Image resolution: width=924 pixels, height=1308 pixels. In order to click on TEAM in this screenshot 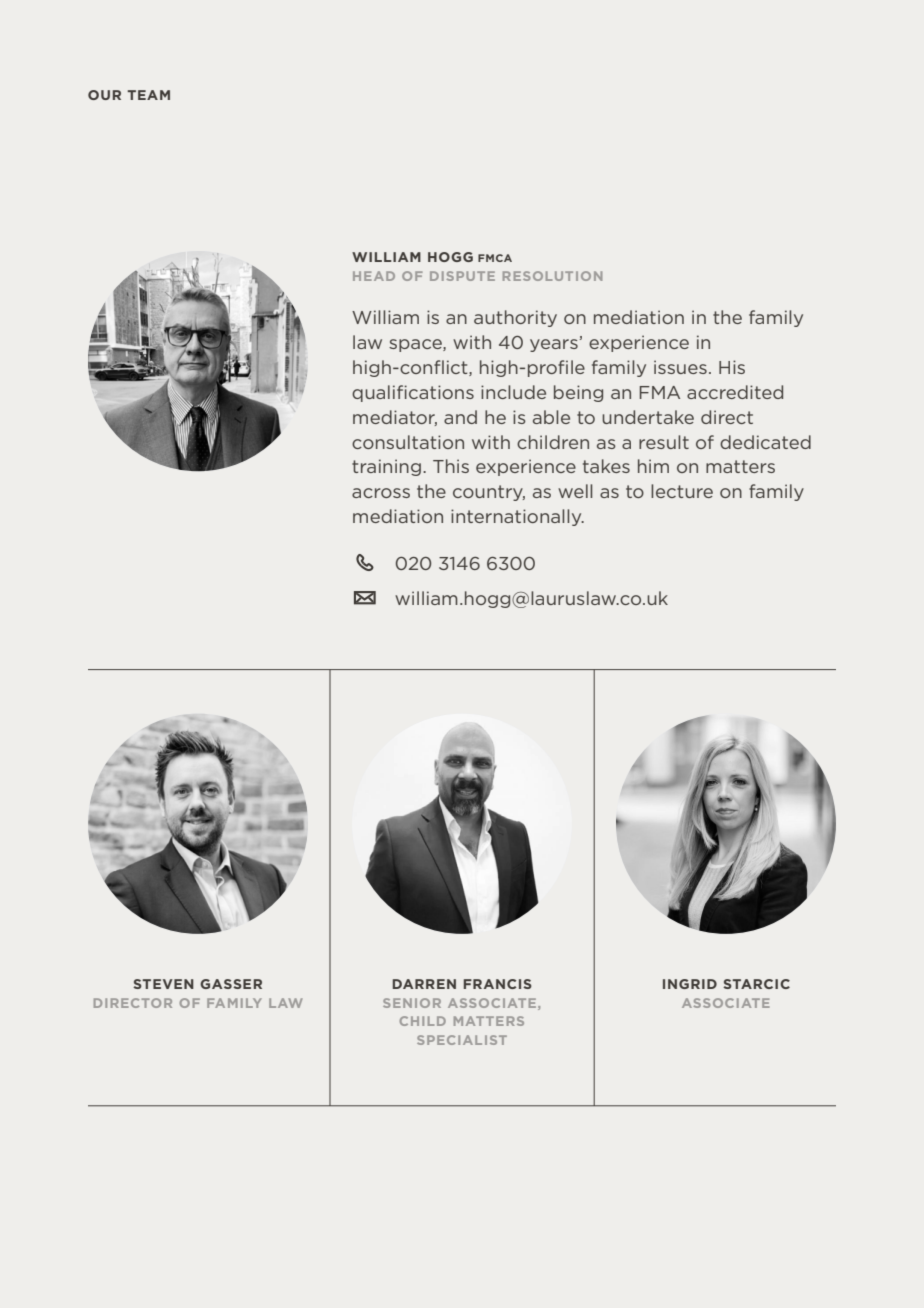, I will do `click(148, 95)`.
